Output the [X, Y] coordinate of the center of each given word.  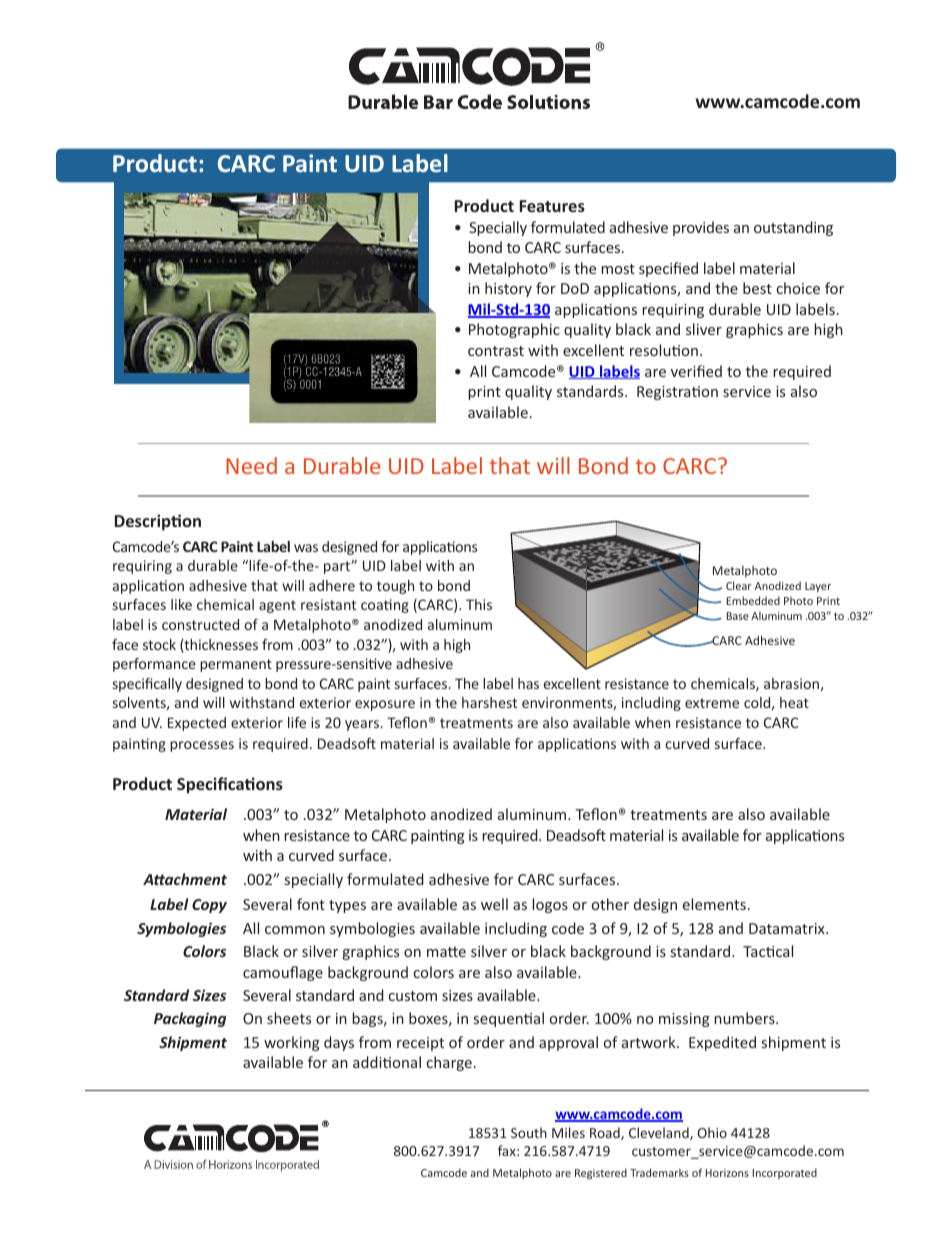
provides [701, 228]
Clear [739, 585]
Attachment [185, 879]
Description [158, 522]
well [494, 904]
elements [714, 904]
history [508, 289]
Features [552, 206]
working [292, 1043]
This [479, 604]
